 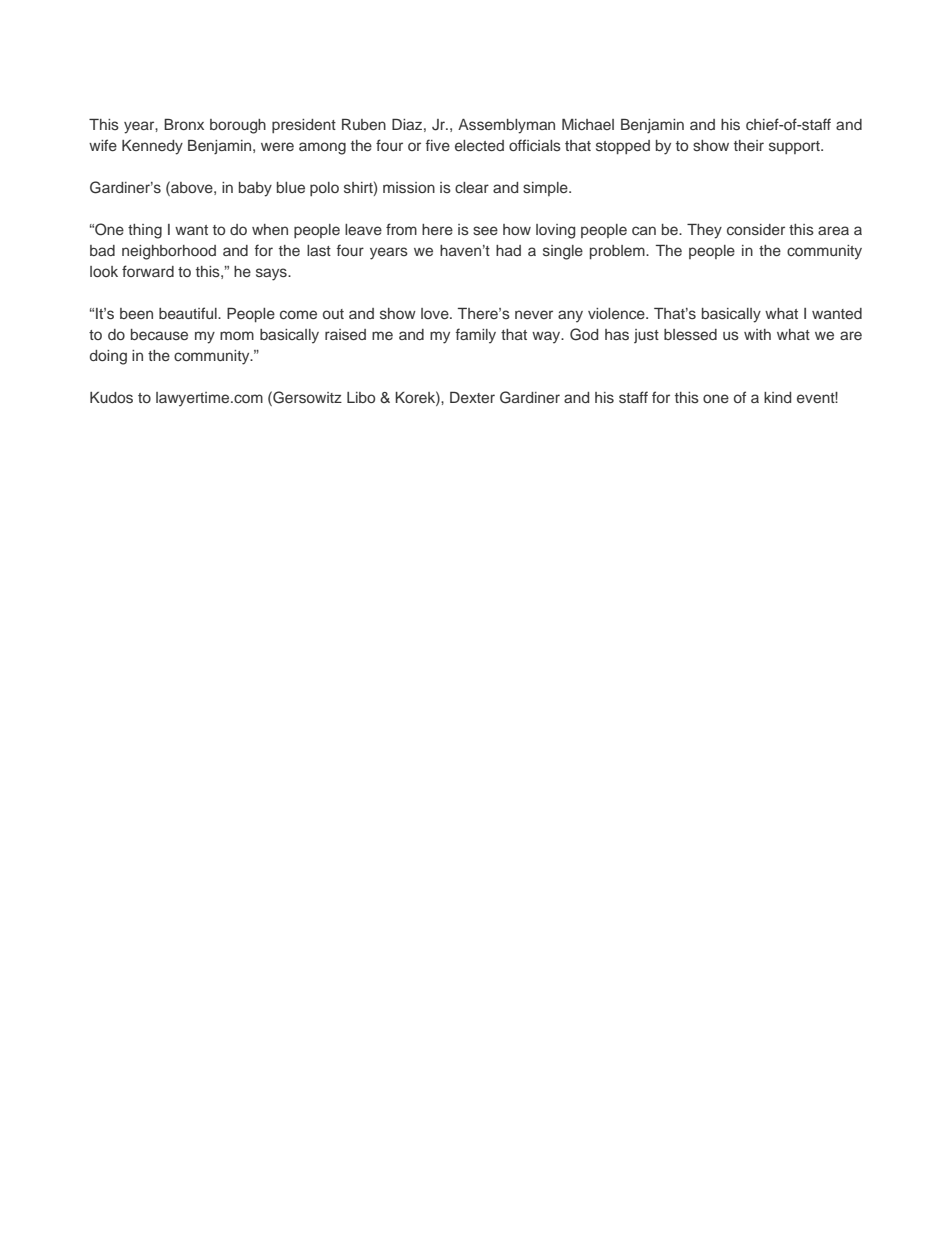 What do you see at coordinates (111, 397) in the screenshot?
I see `Kudos` at bounding box center [111, 397].
